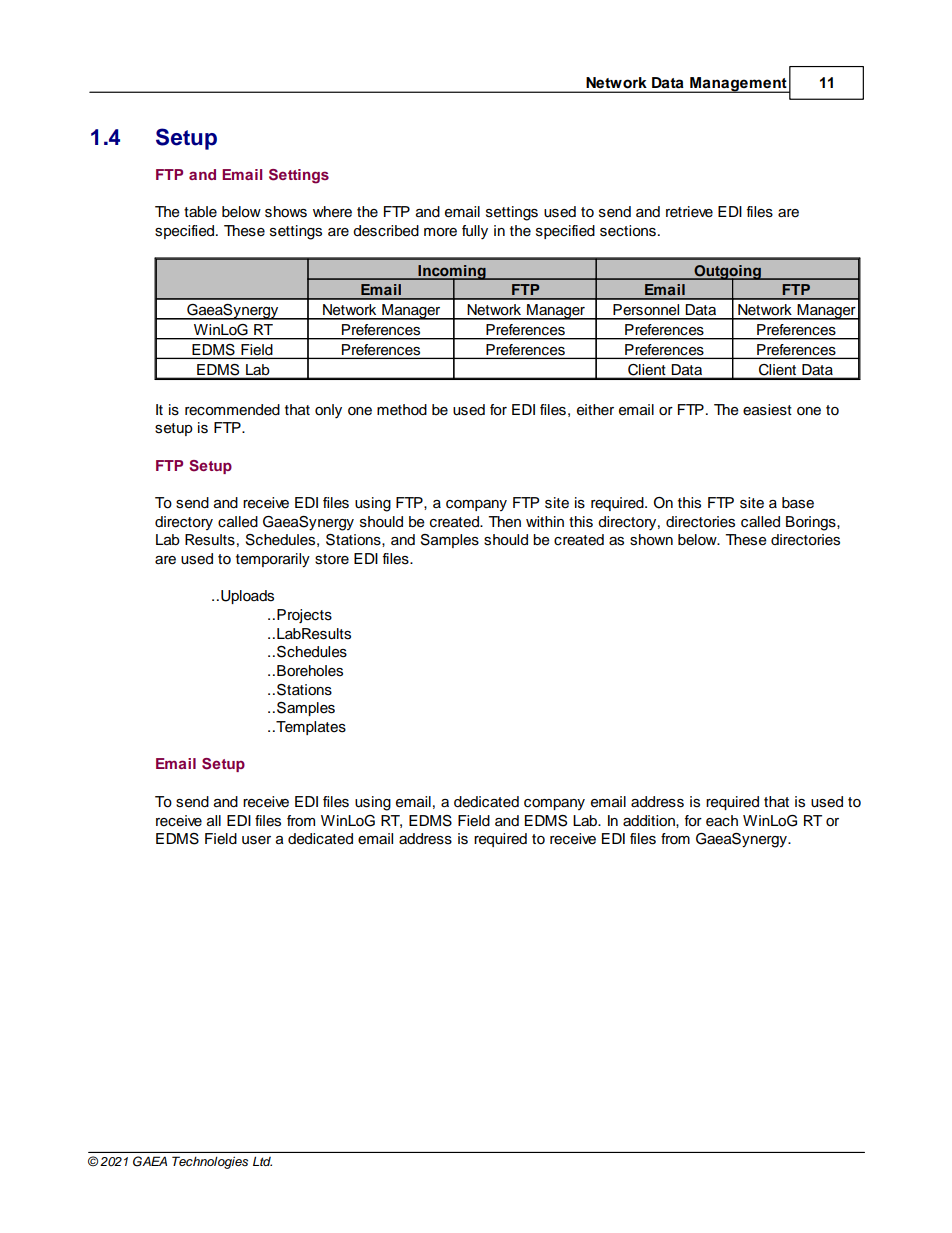 The height and width of the screenshot is (1233, 952). What do you see at coordinates (256, 840) in the screenshot?
I see `user` at bounding box center [256, 840].
